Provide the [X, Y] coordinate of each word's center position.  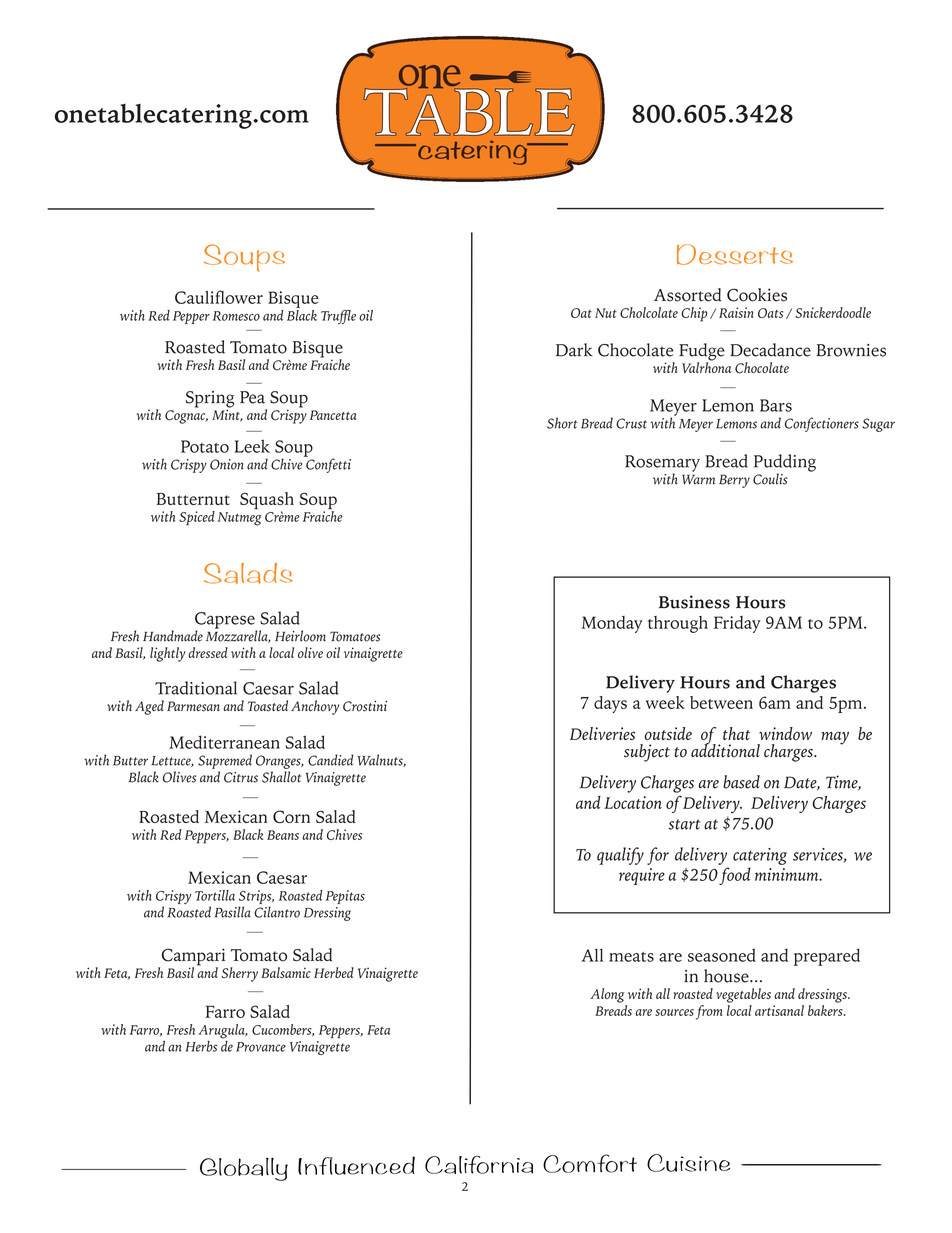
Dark [574, 350]
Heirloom [300, 636]
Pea [252, 397]
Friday [737, 624]
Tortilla [215, 895]
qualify [620, 856]
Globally [244, 1169]
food [735, 876]
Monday [612, 624]
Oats [770, 313]
